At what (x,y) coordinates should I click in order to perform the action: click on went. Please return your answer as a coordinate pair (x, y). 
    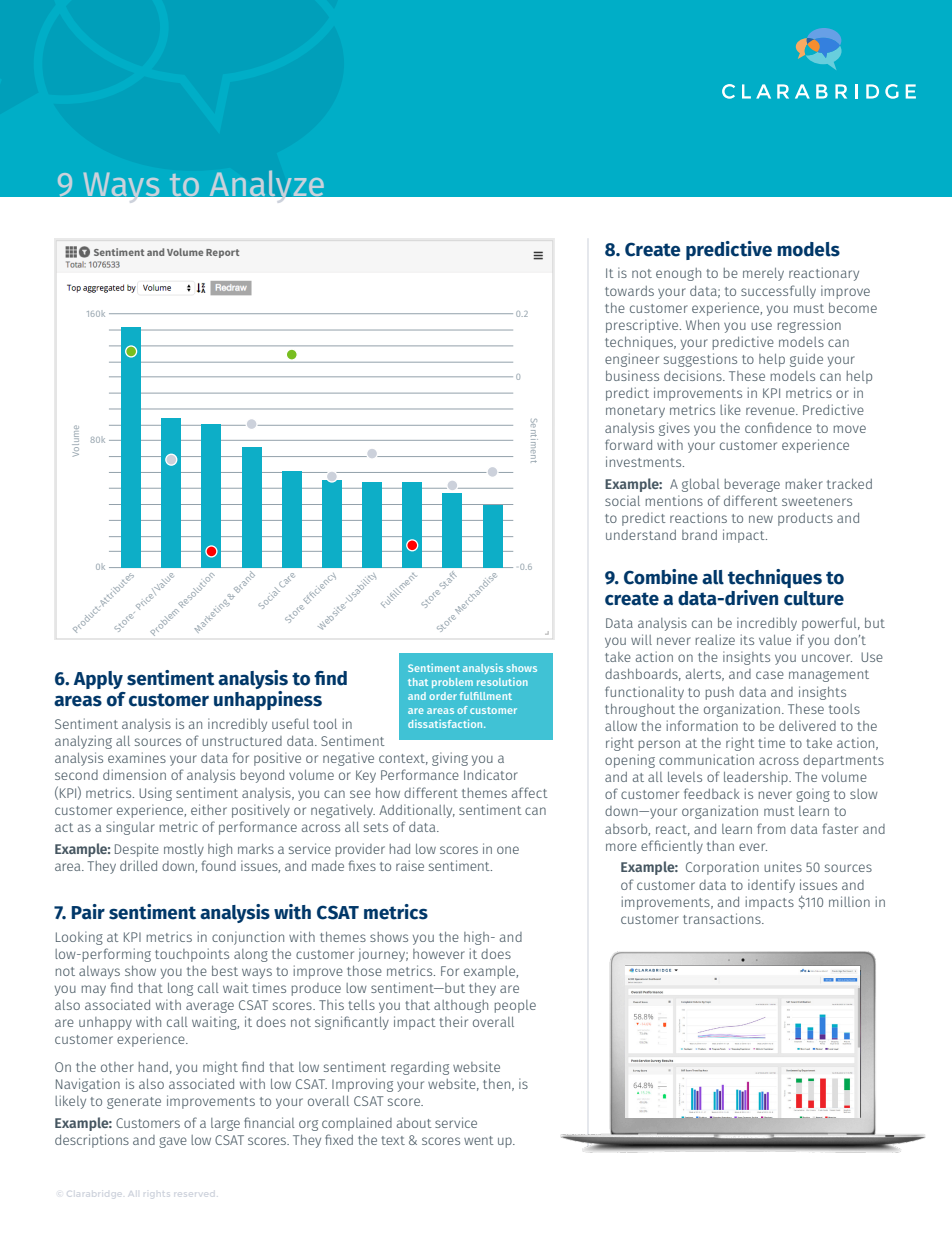
    Looking at the image, I should click on (479, 1140).
